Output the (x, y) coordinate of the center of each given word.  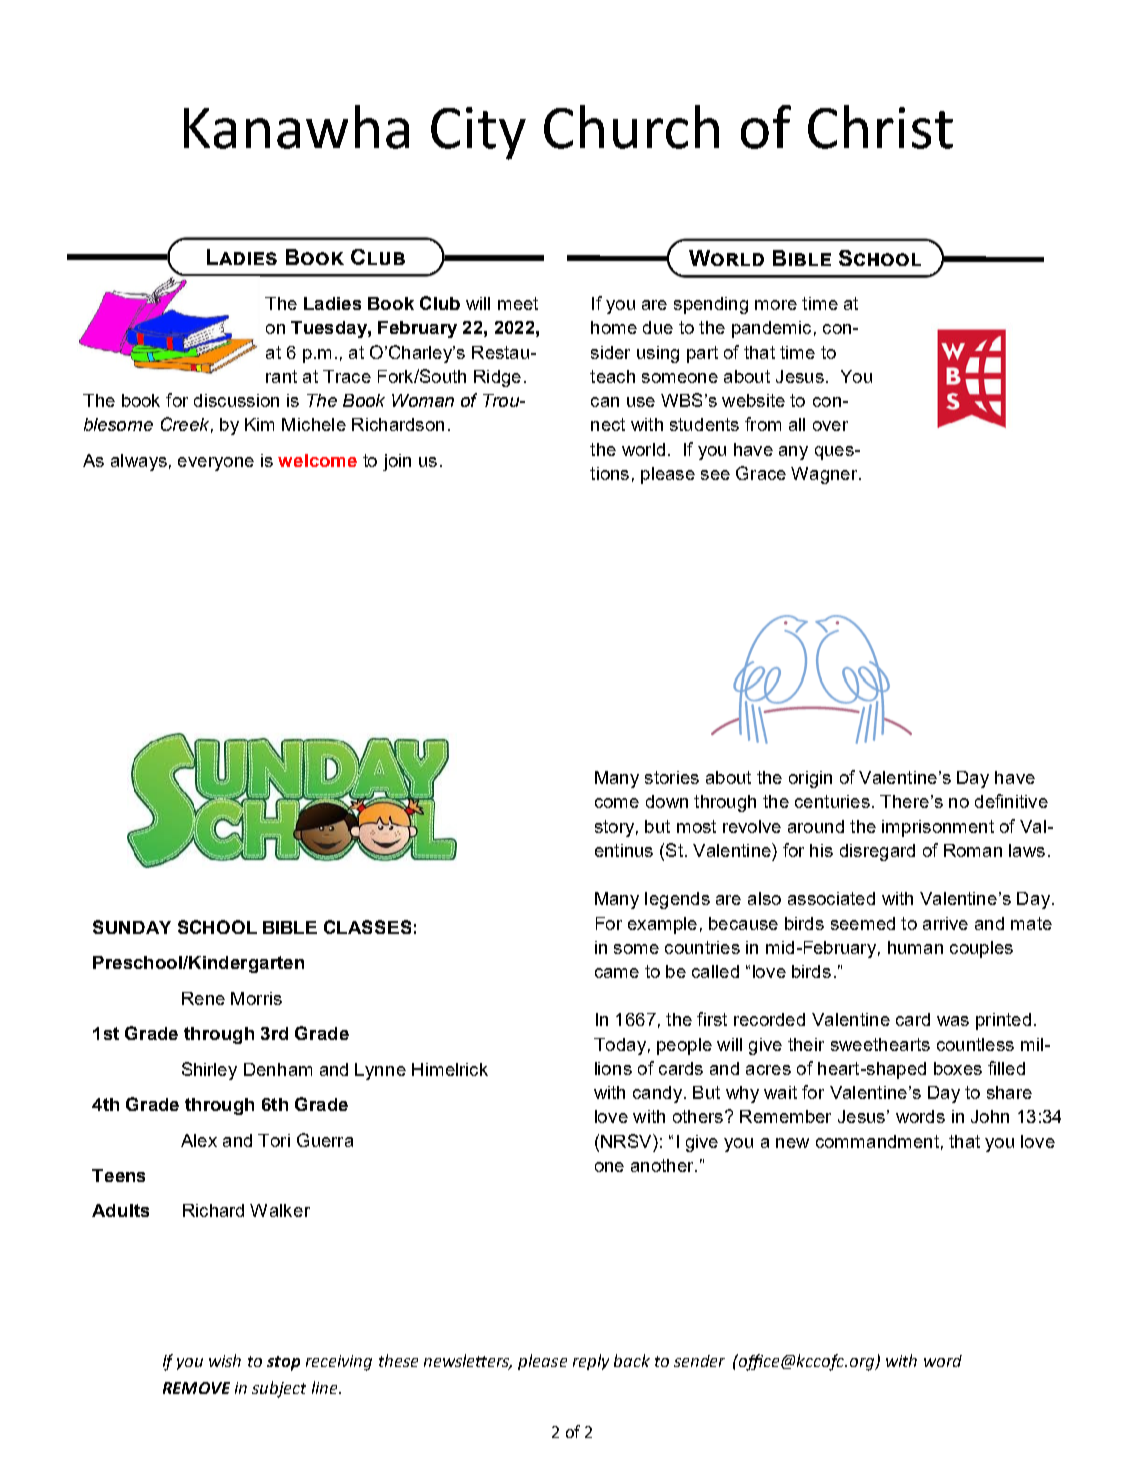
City (478, 133)
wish (225, 1360)
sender (699, 1361)
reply (591, 1362)
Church (631, 127)
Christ (880, 127)
